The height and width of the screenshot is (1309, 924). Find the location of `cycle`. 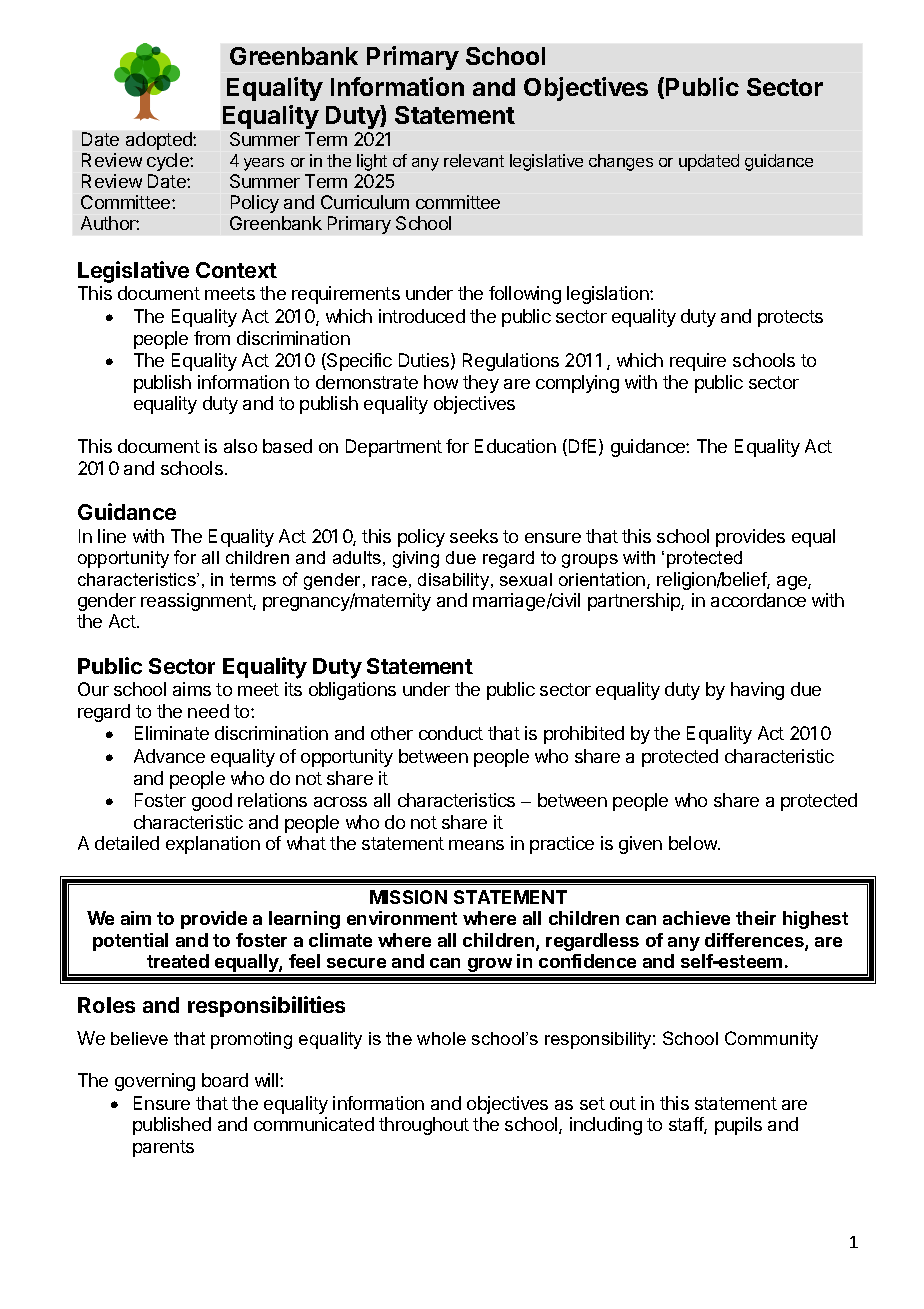

cycle is located at coordinates (169, 162).
